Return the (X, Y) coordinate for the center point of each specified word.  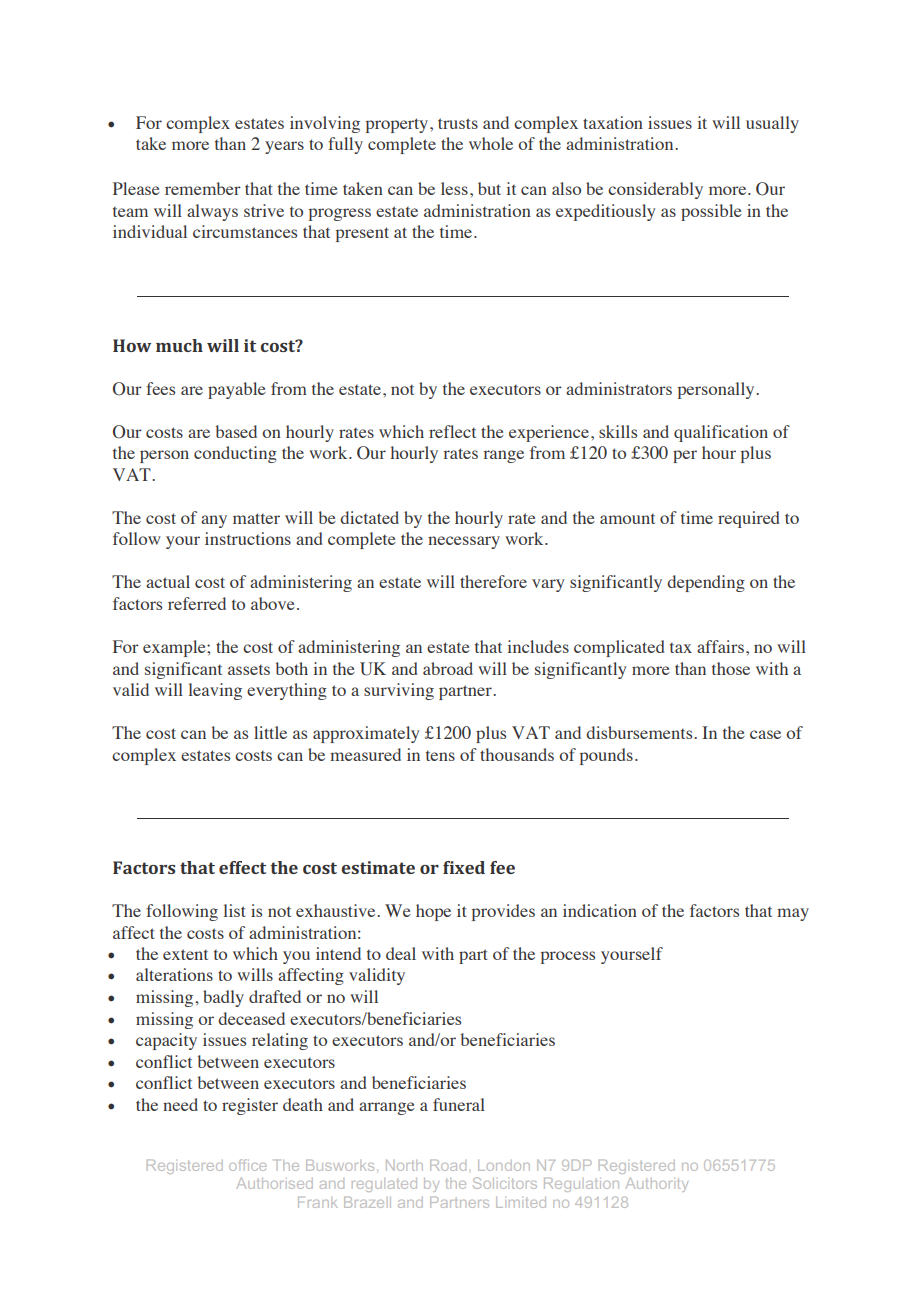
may (793, 914)
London (504, 1165)
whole (491, 143)
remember (203, 188)
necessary (464, 542)
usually (772, 124)
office (247, 1165)
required (749, 519)
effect (242, 867)
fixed (464, 867)
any (214, 521)
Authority (657, 1185)
